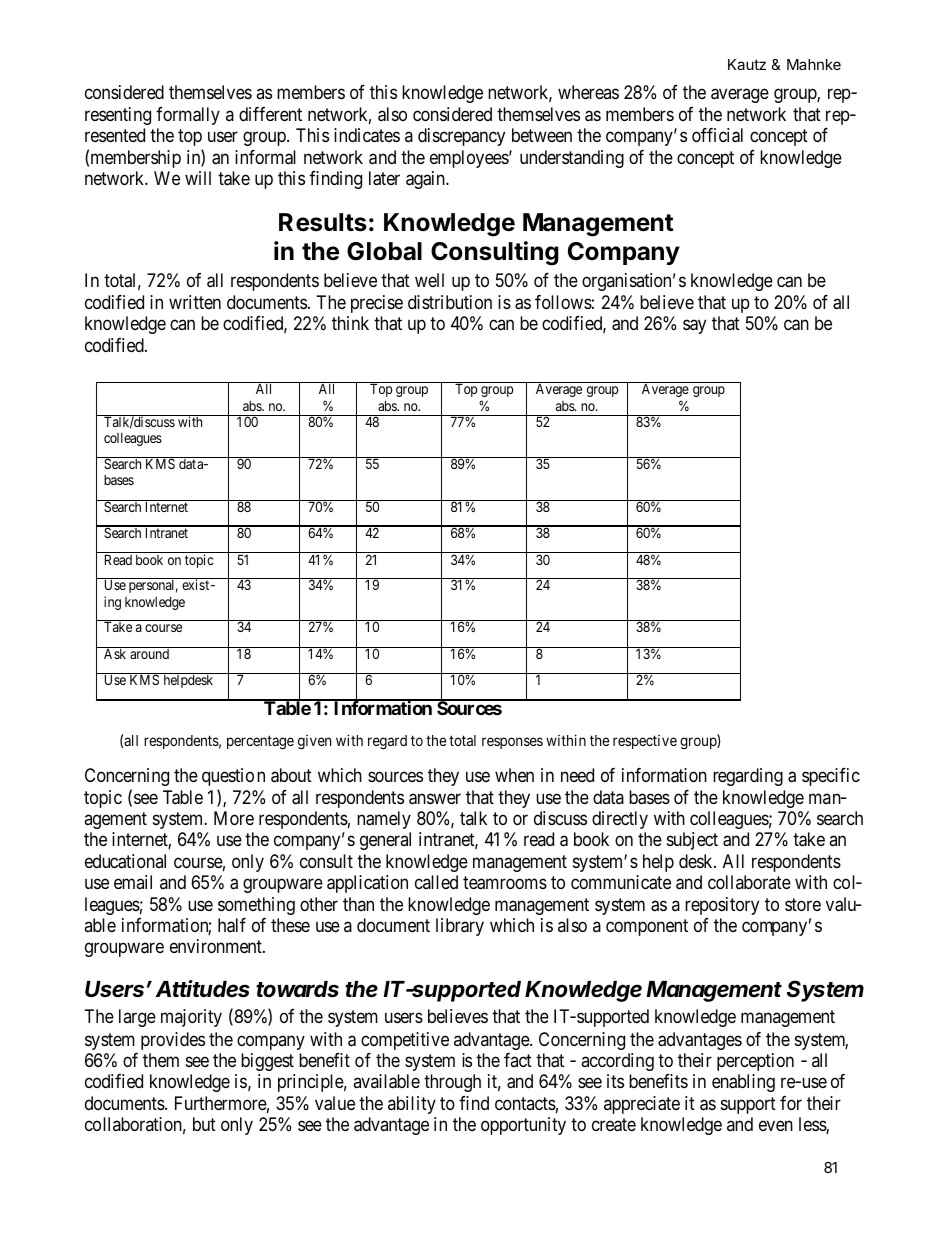 This document has width=952, height=1233. Describe the element at coordinates (645, 741) in the document. I see `respective` at that location.
